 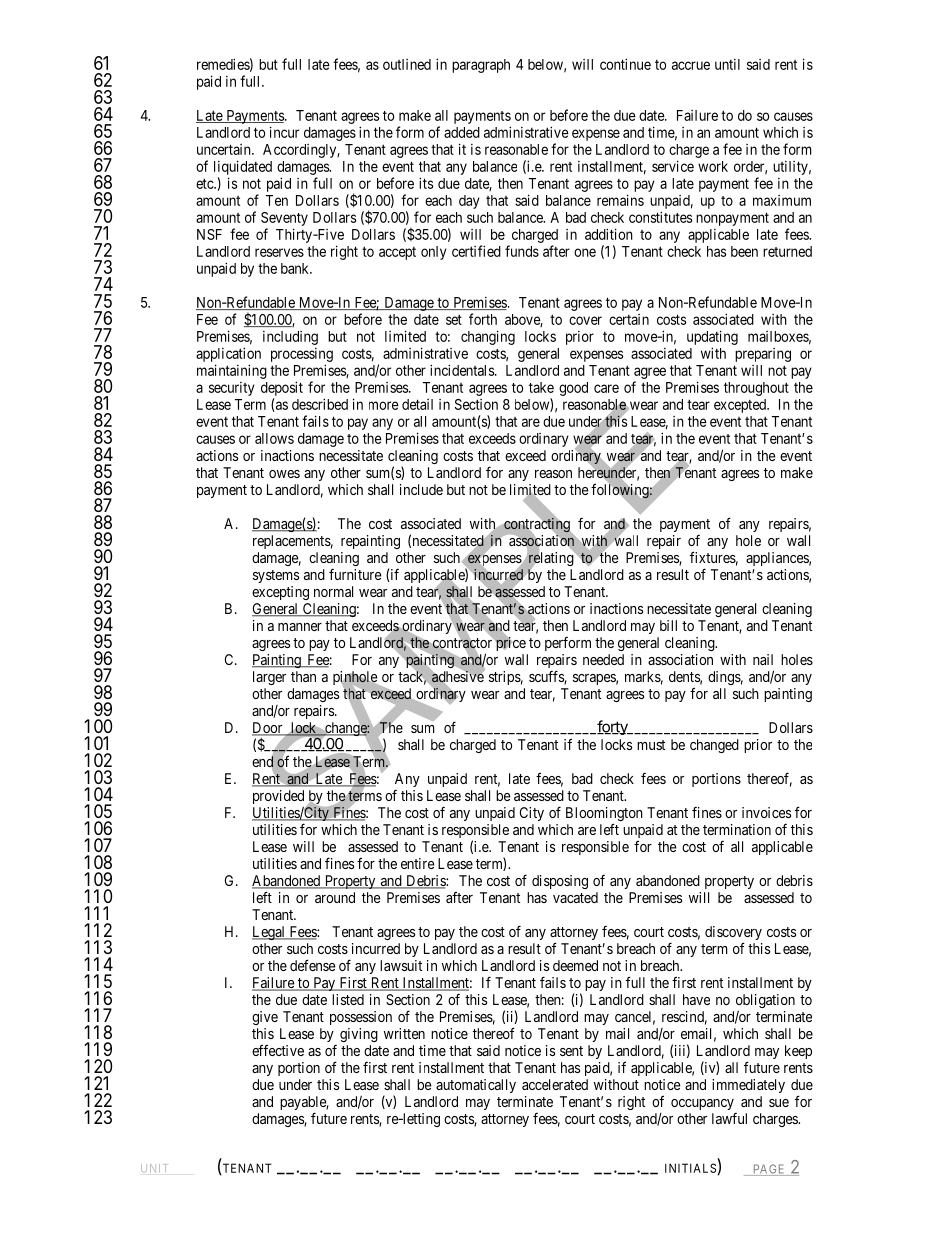 I want to click on UNIT, so click(x=153, y=1168).
